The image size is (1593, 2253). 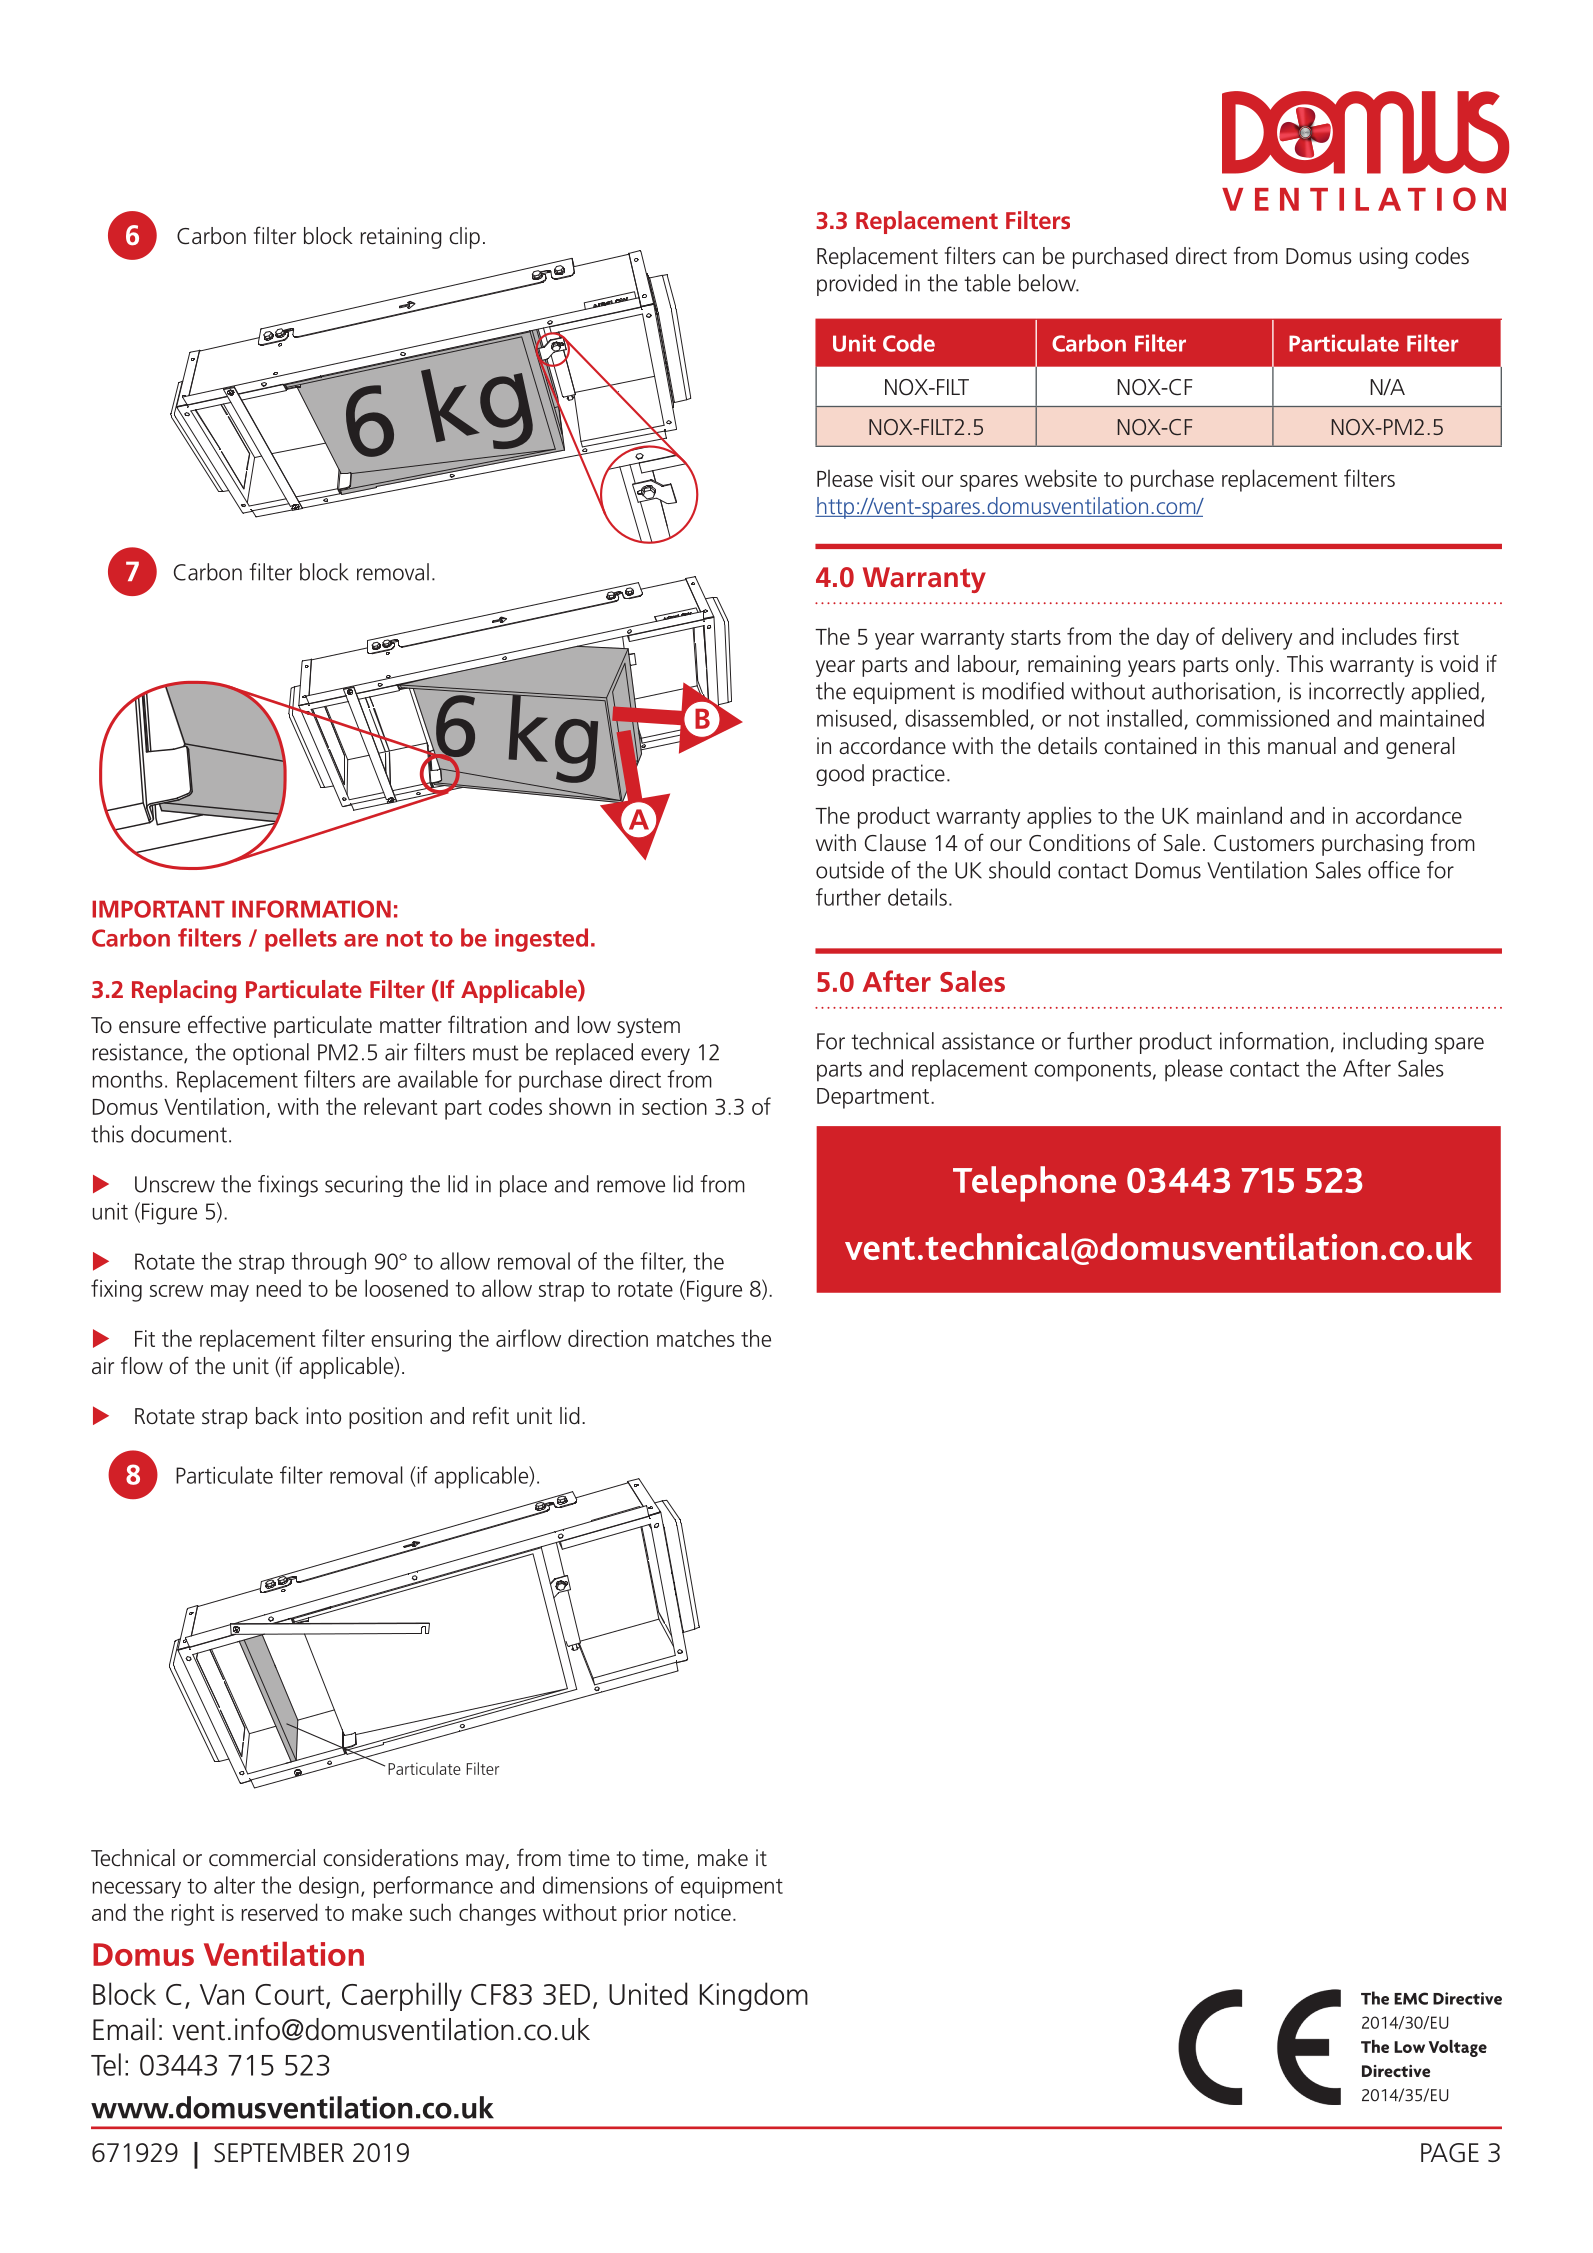 What do you see at coordinates (850, 870) in the screenshot?
I see `outside` at bounding box center [850, 870].
